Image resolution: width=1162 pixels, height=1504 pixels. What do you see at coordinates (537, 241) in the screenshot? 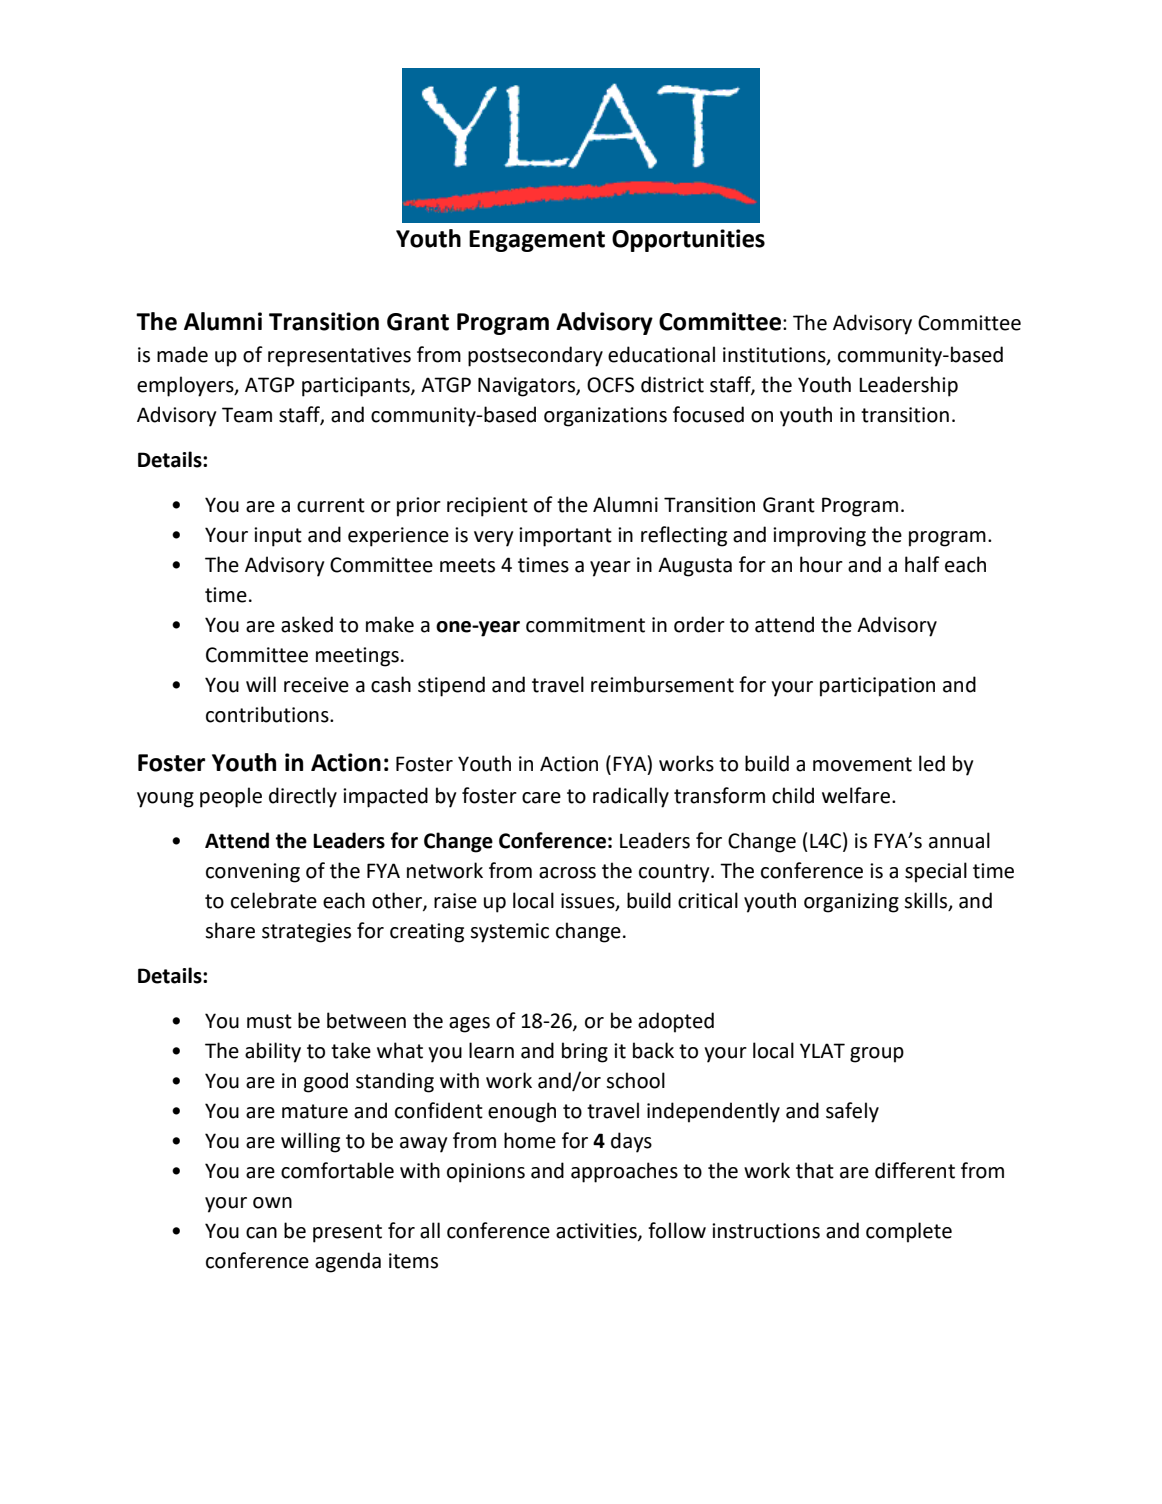
I see `Engagement` at bounding box center [537, 241].
